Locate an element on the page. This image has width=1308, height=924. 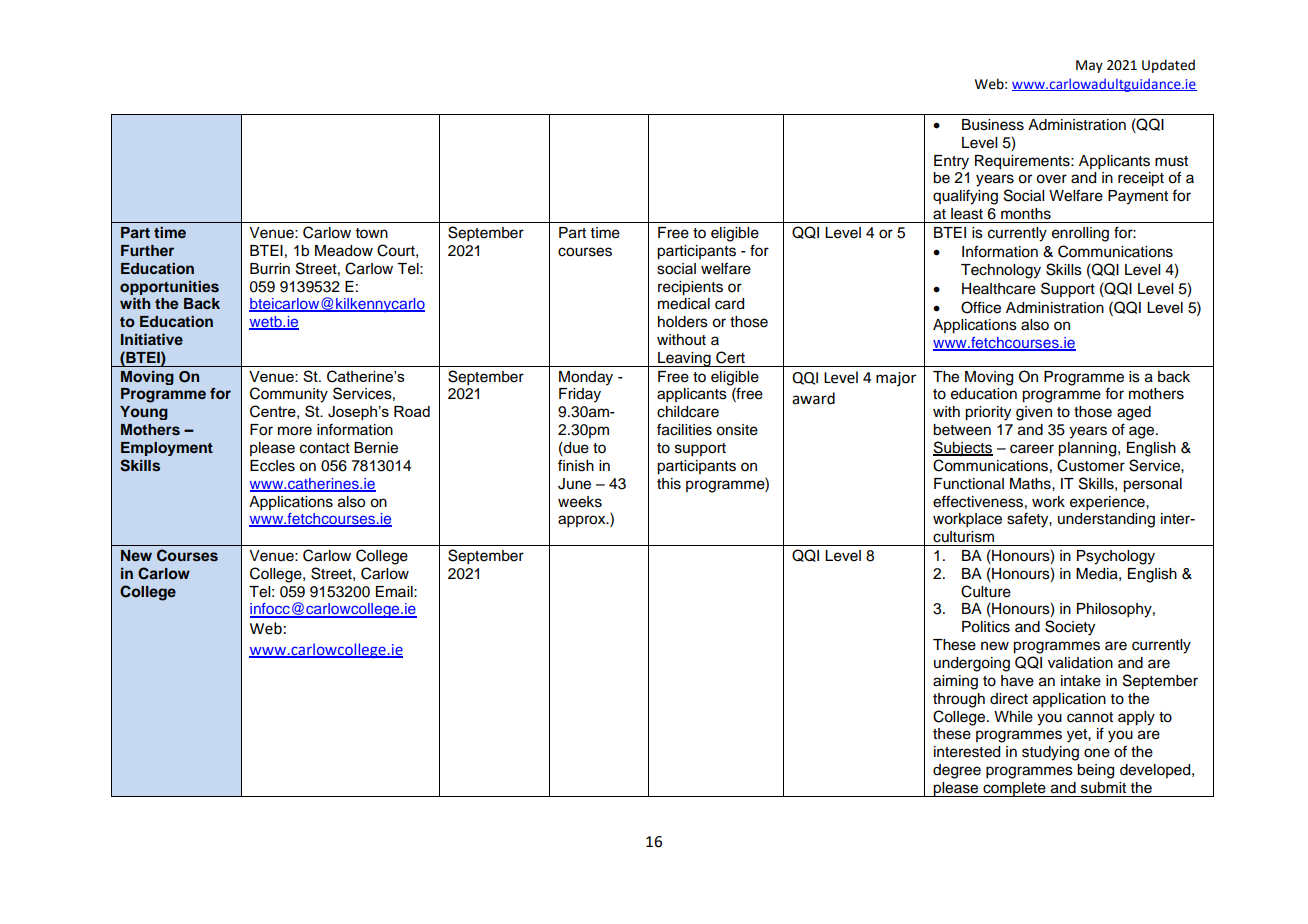
Society is located at coordinates (1070, 628).
